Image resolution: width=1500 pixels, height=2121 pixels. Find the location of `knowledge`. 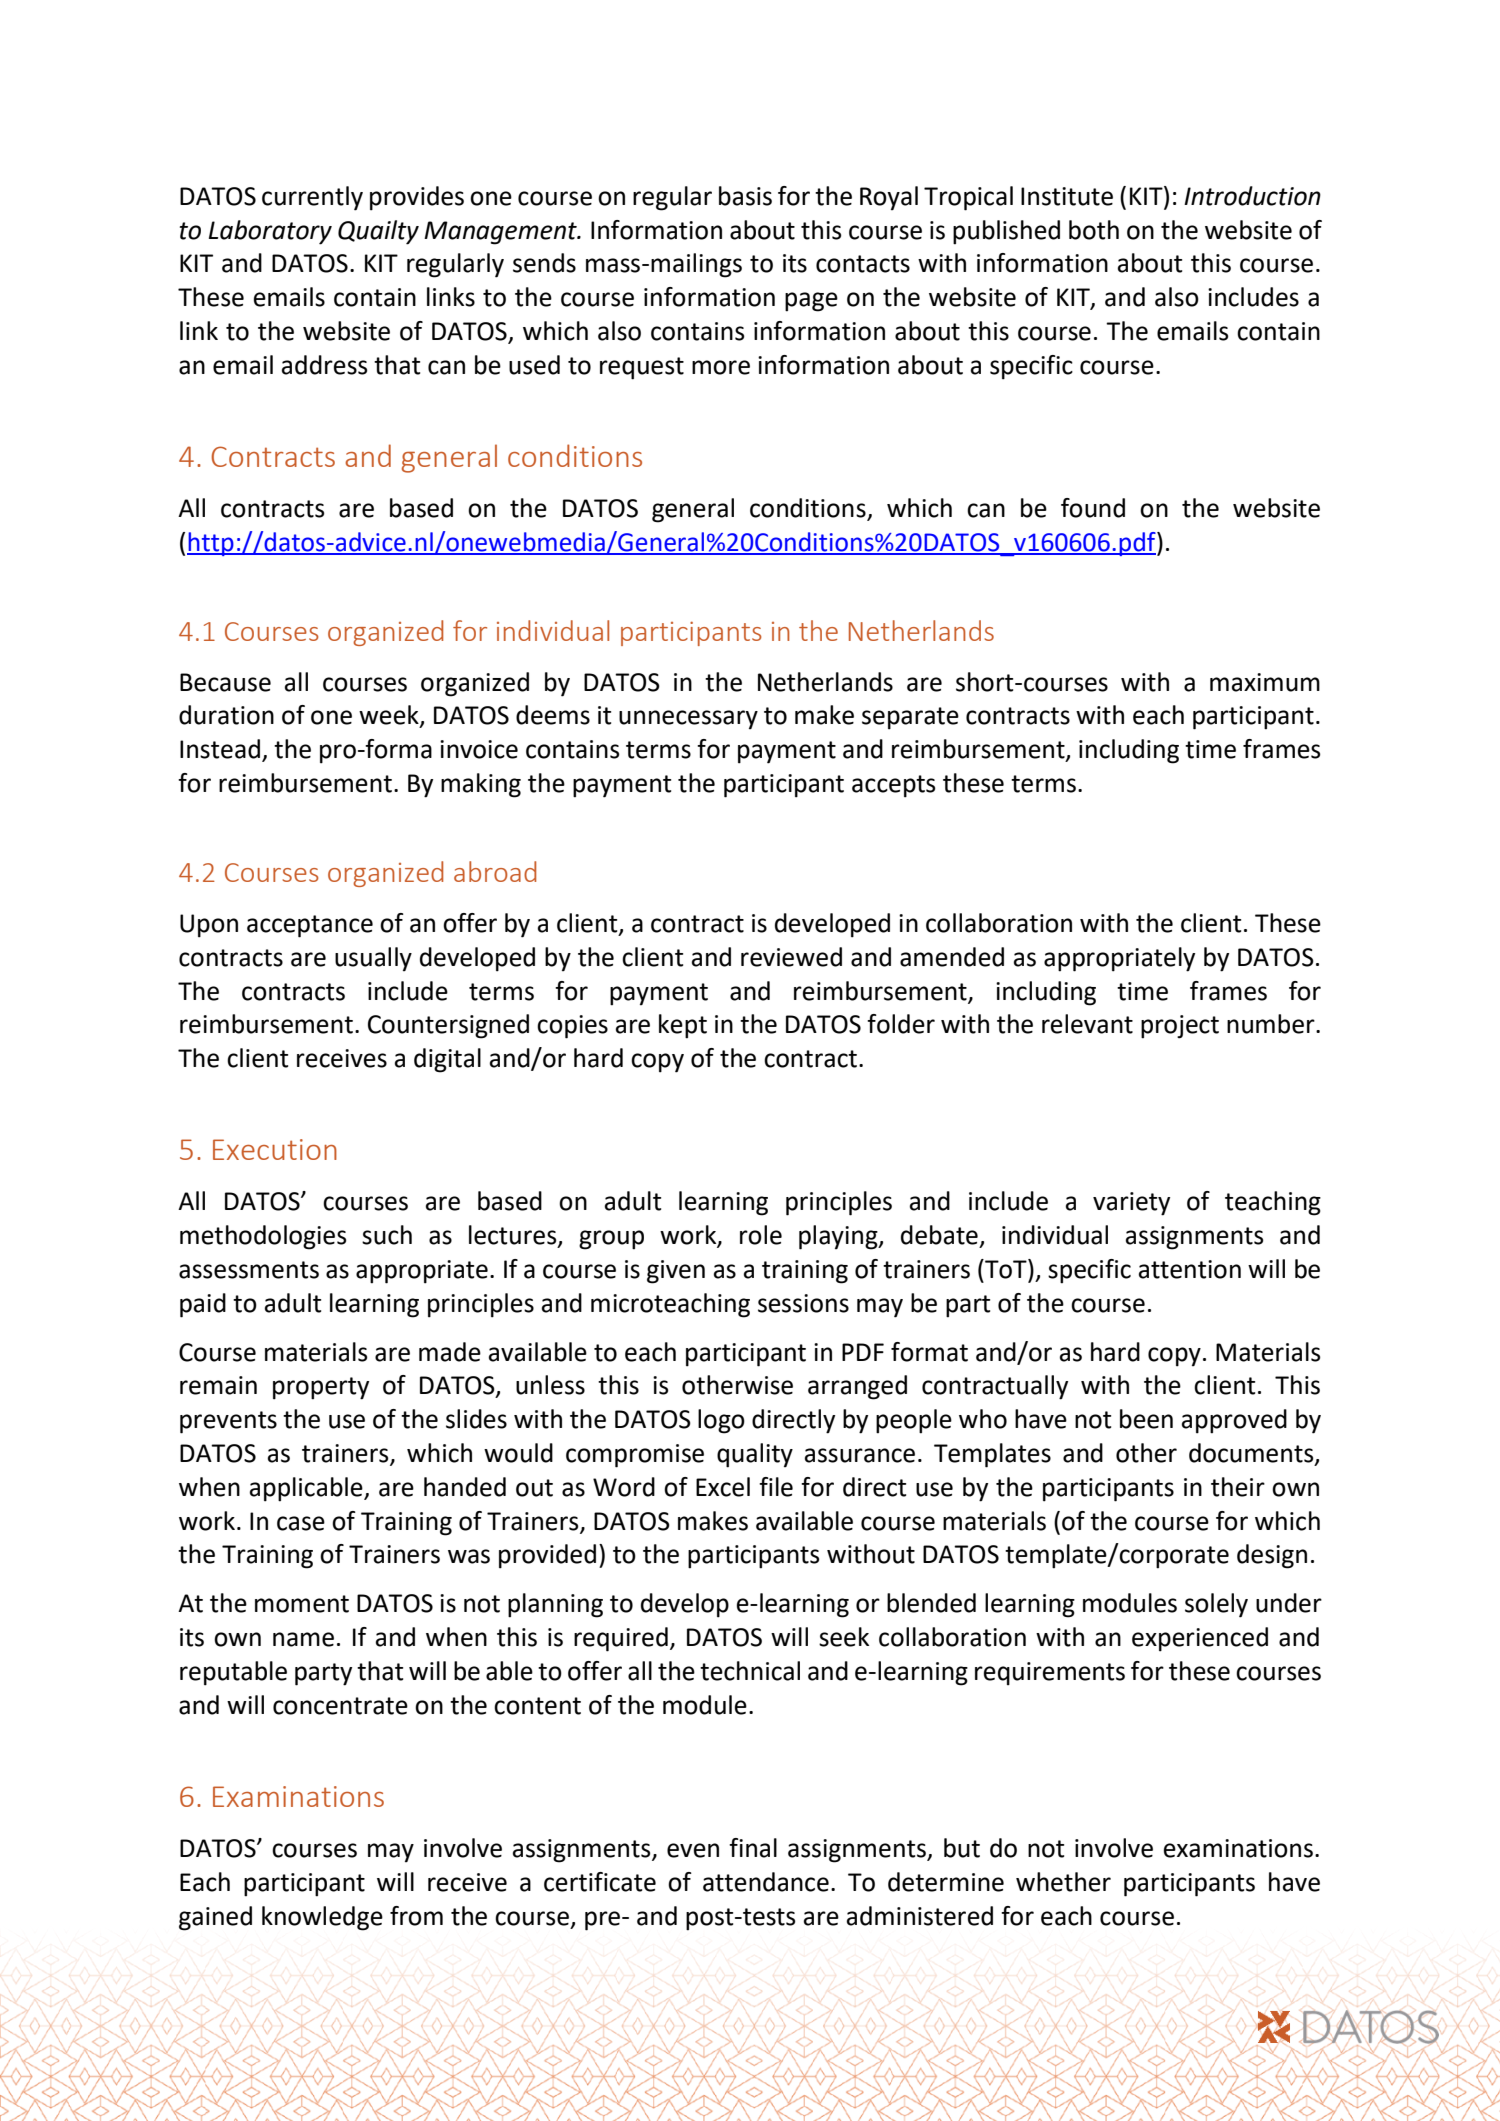

knowledge is located at coordinates (322, 1918).
